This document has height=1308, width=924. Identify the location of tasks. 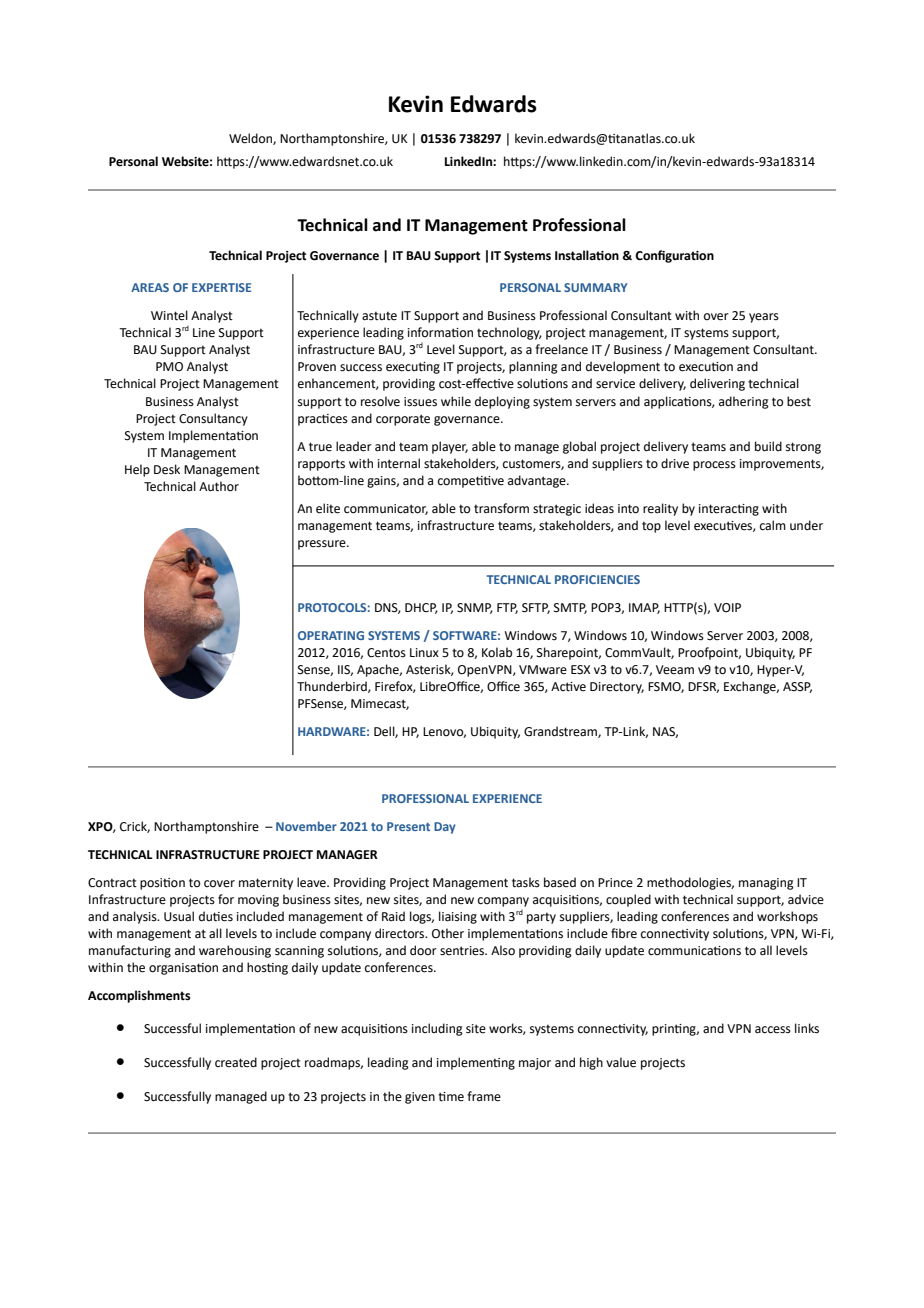
(526, 882).
